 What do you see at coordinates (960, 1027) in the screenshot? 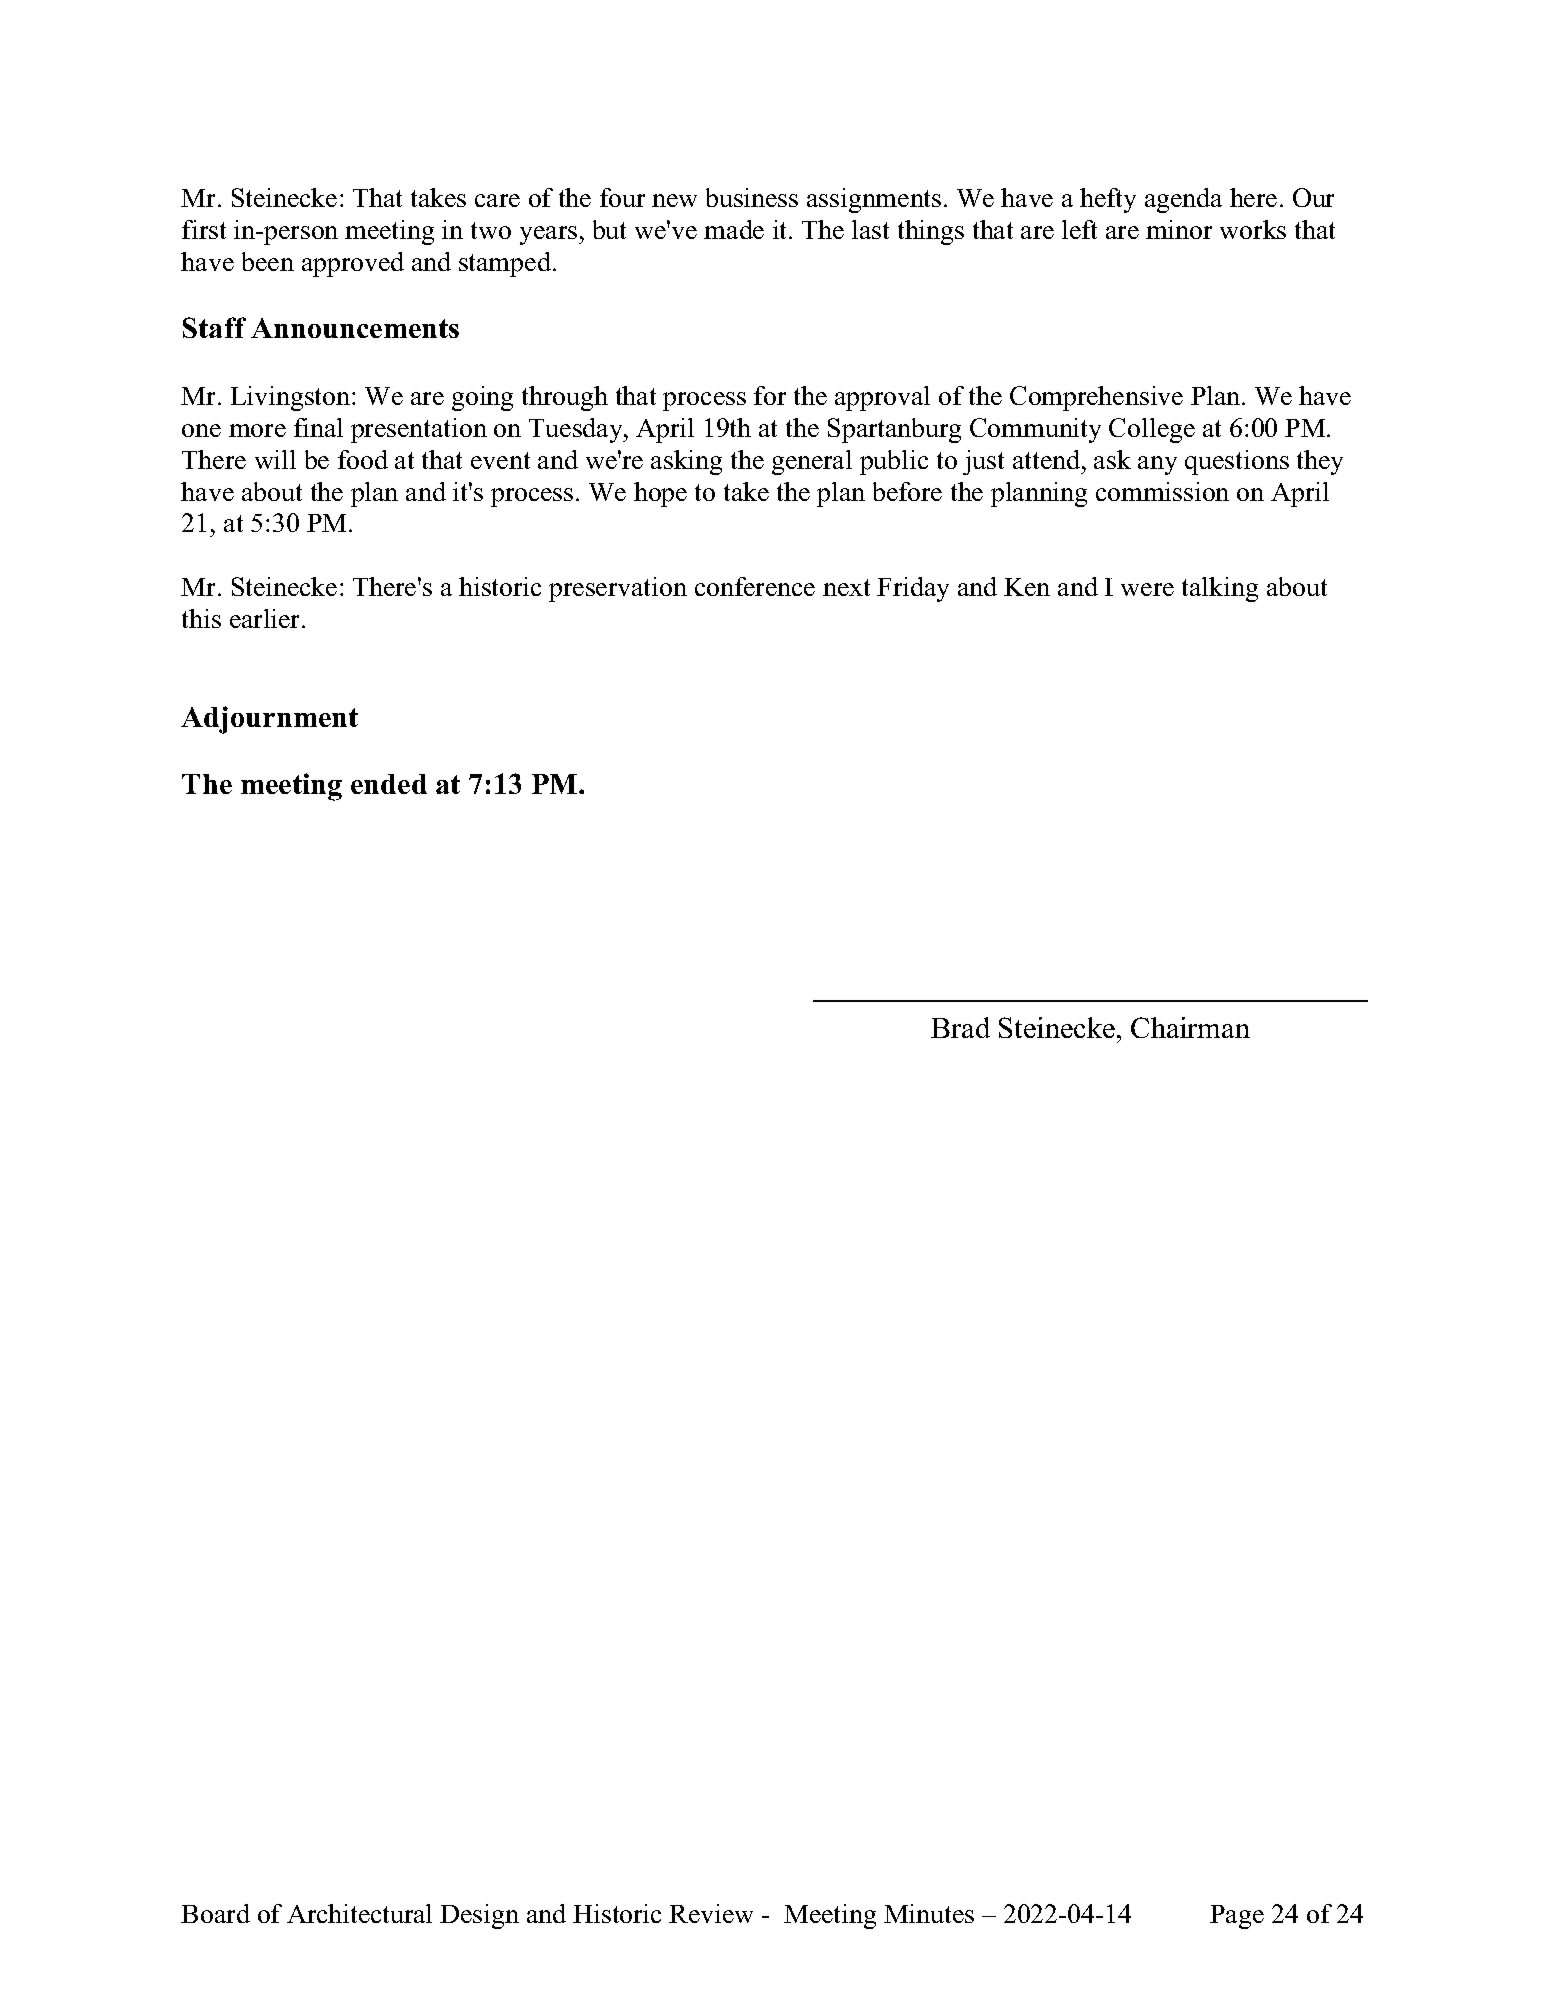
I see `Brad` at bounding box center [960, 1027].
